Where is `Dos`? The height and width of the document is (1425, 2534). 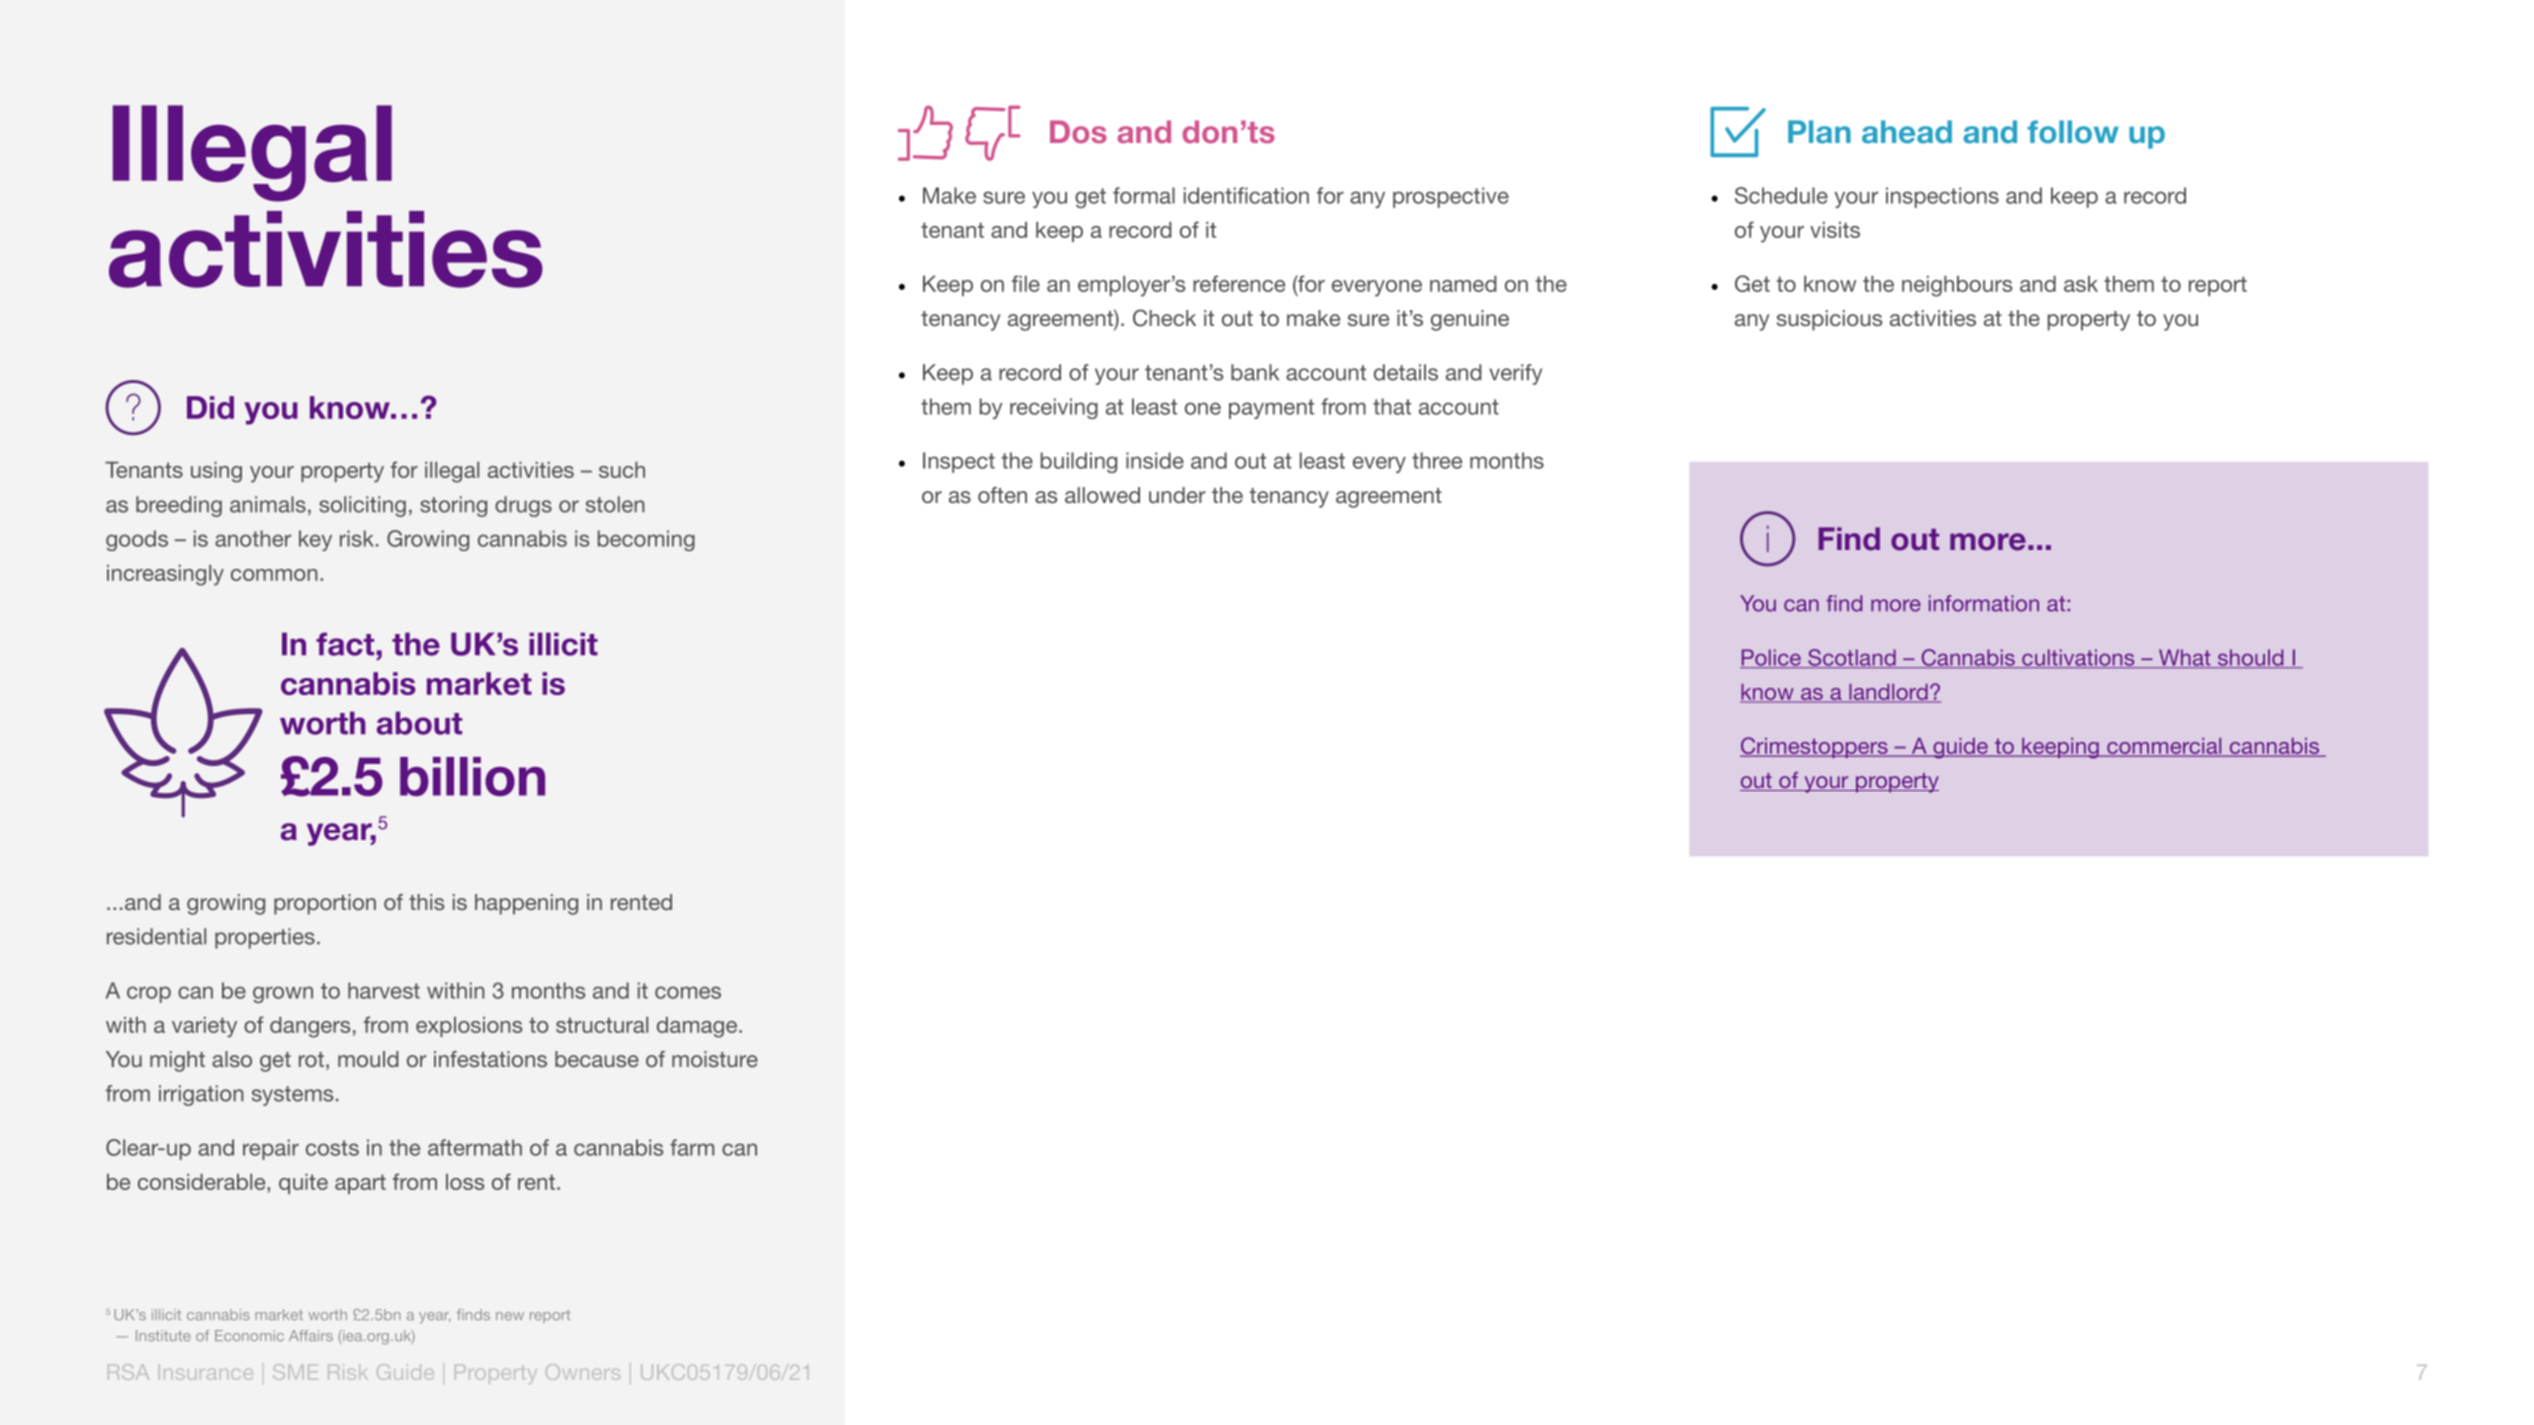 Dos is located at coordinates (1078, 131).
